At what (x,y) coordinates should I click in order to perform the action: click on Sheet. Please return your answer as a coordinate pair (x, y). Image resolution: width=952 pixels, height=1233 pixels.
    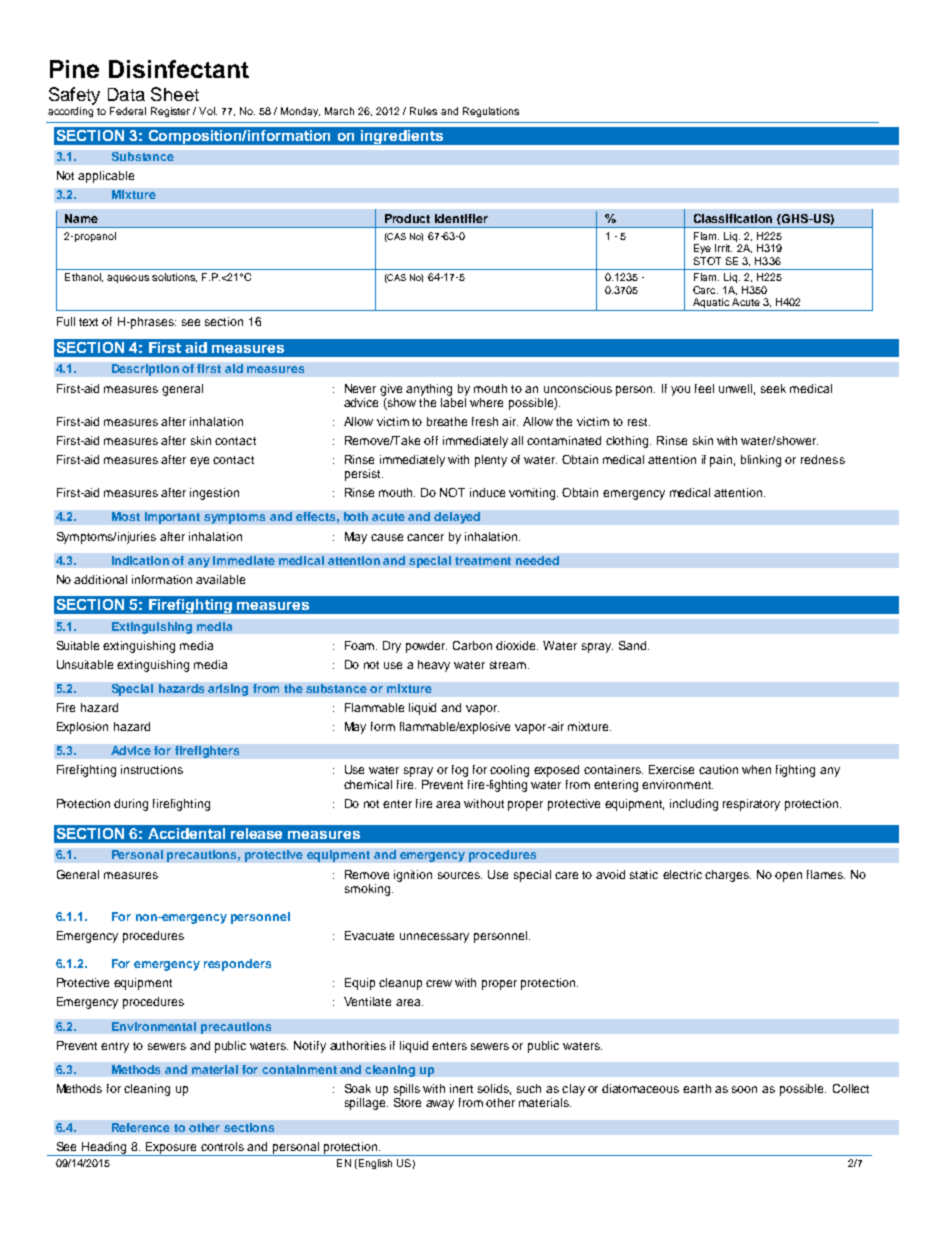
    Looking at the image, I should click on (175, 94).
